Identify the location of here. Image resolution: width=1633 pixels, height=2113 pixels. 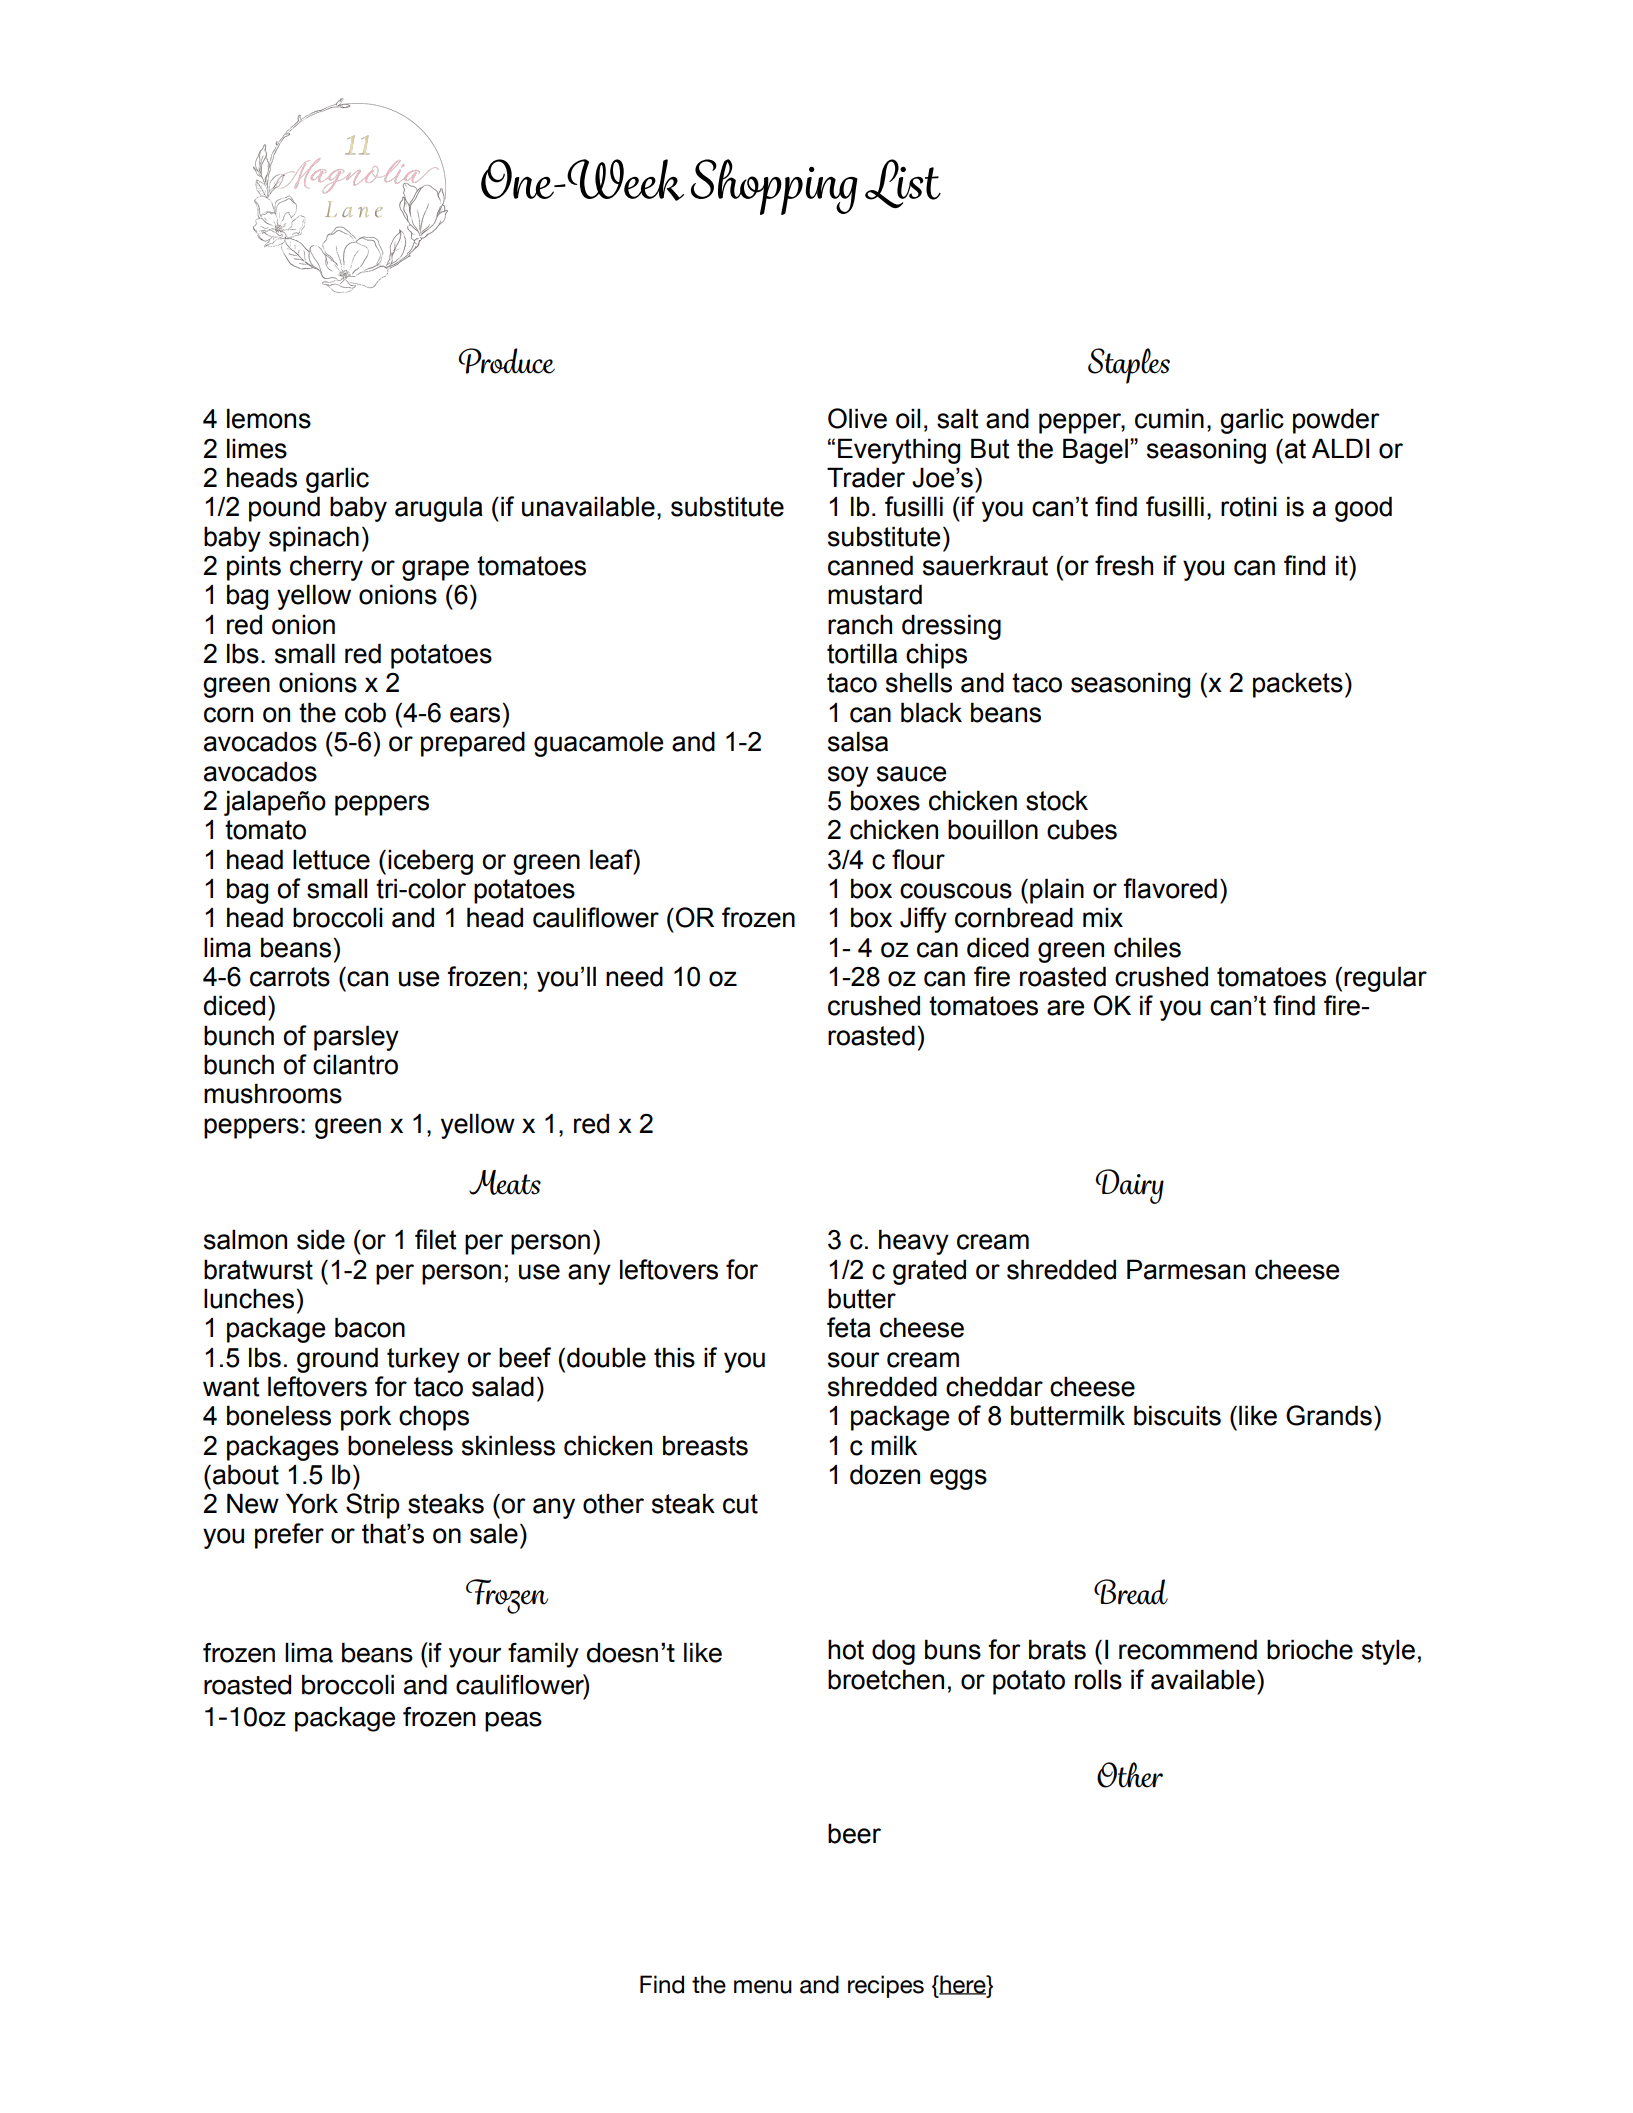
(963, 1985).
